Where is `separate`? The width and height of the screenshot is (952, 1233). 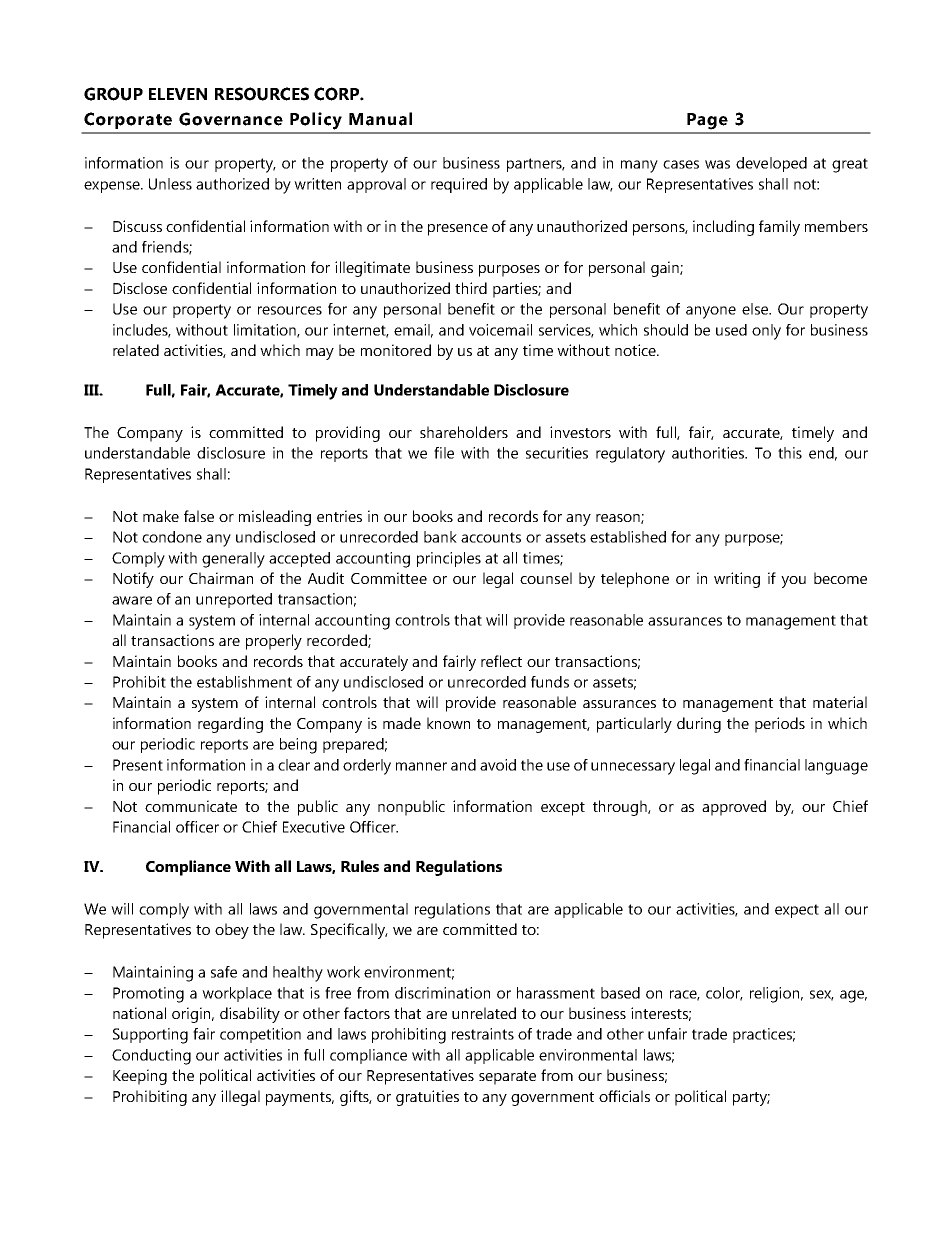 separate is located at coordinates (507, 1078).
